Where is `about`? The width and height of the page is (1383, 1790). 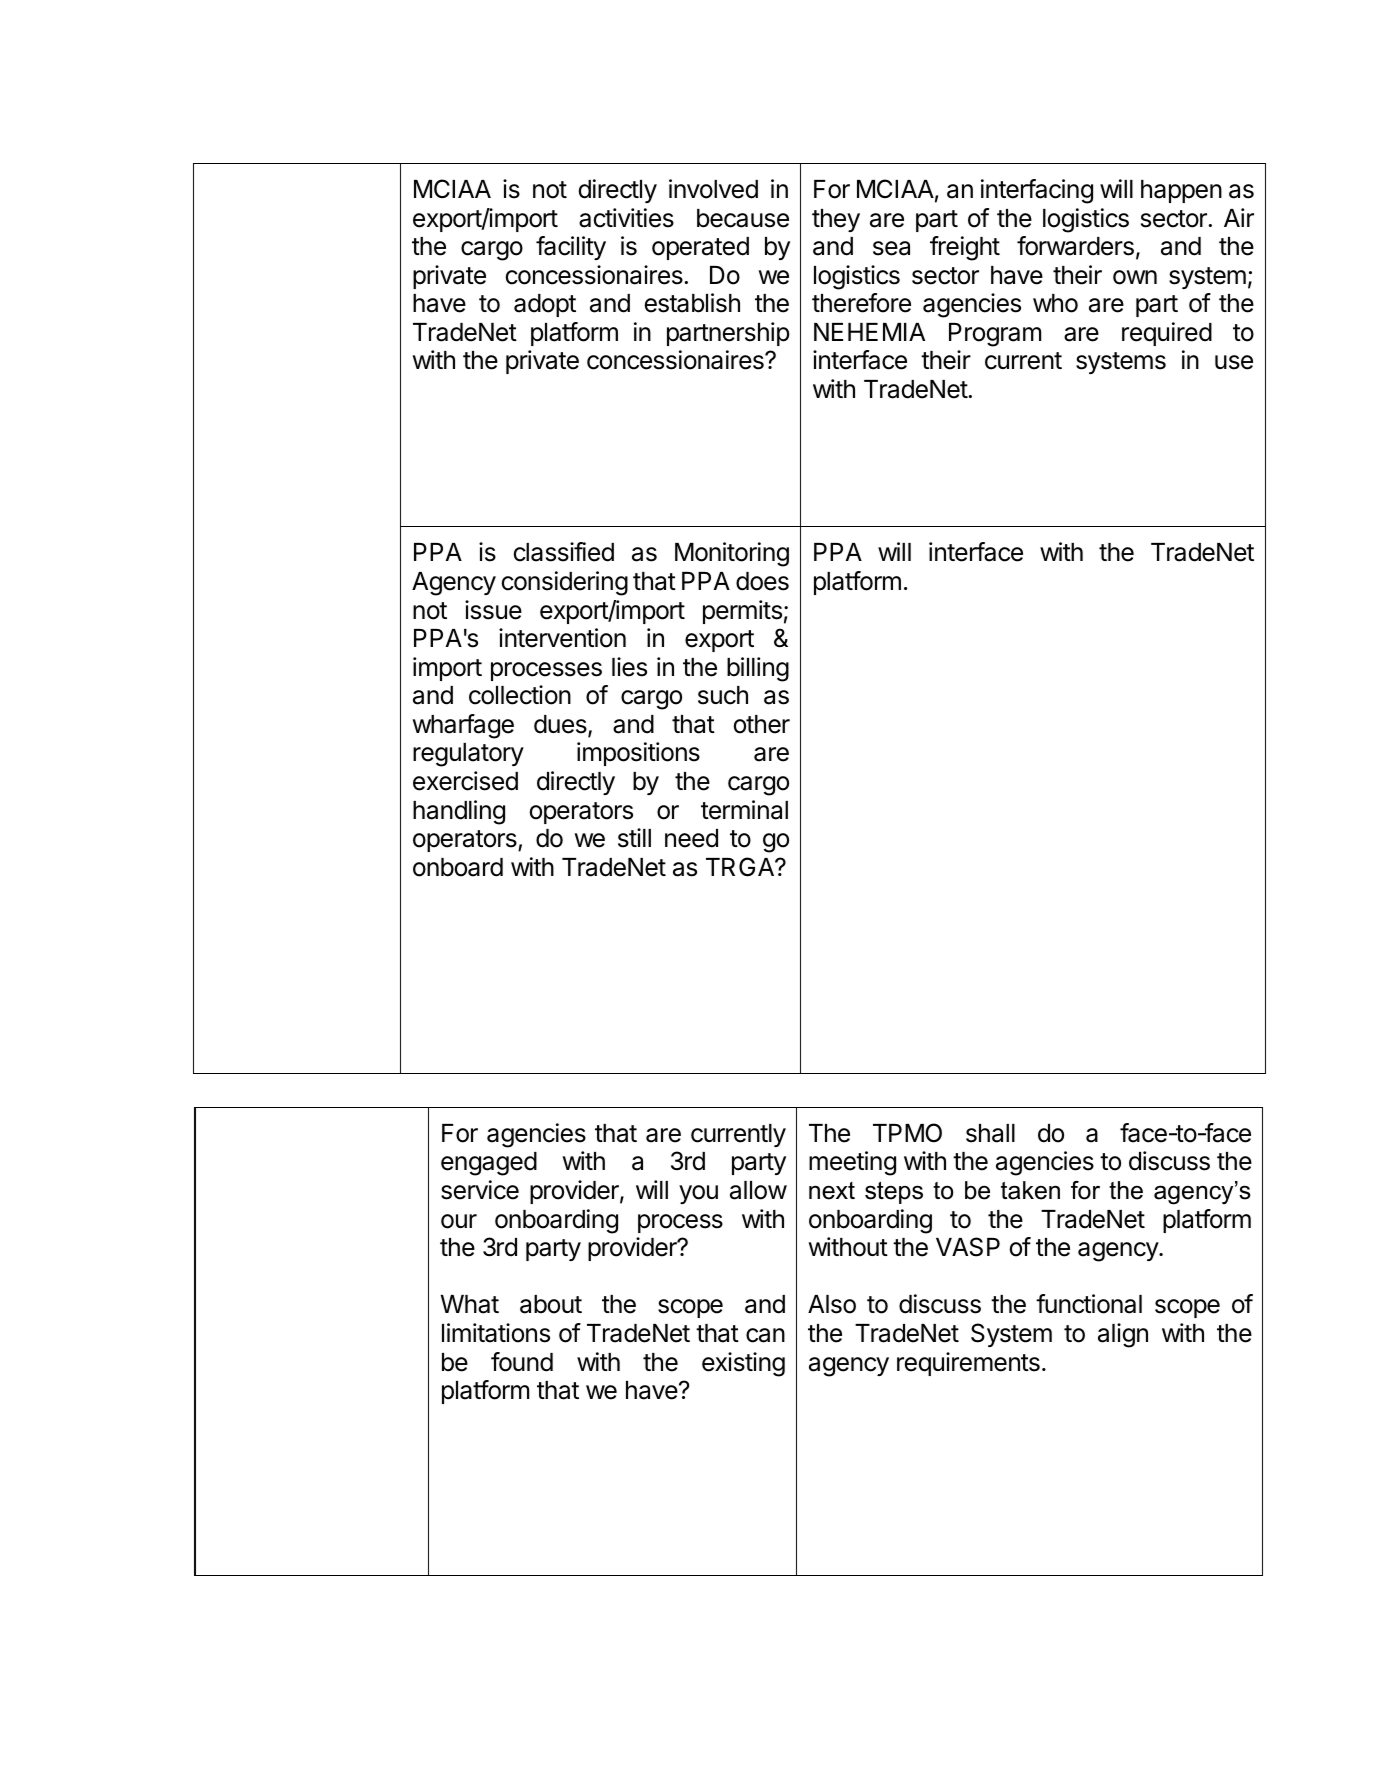
about is located at coordinates (551, 1304).
